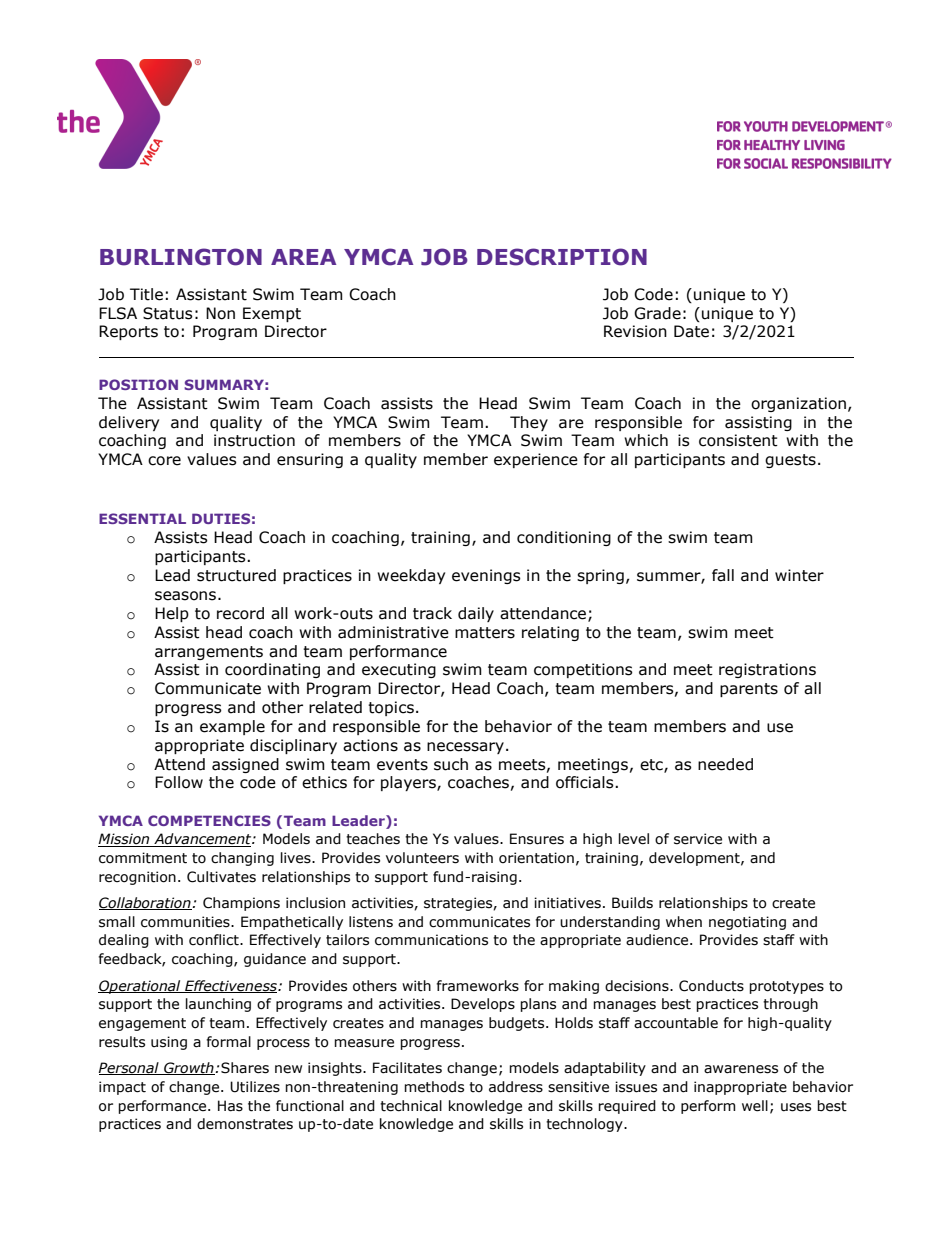 The height and width of the page is (1233, 952). I want to click on fall, so click(723, 575).
